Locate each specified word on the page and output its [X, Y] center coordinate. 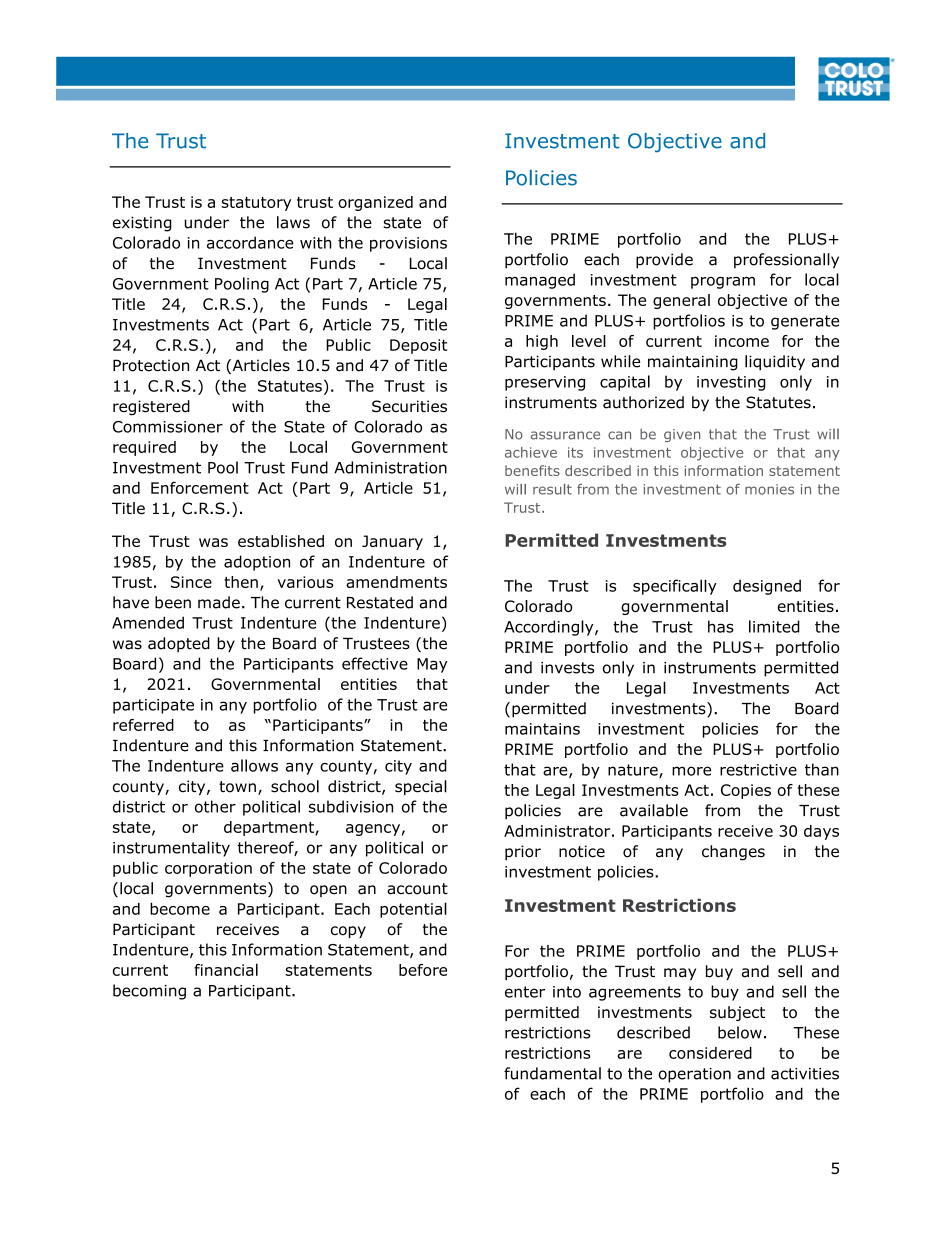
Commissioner [168, 427]
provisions [408, 244]
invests [567, 668]
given [682, 435]
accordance [250, 242]
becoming [149, 992]
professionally [786, 261]
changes [733, 853]
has [721, 626]
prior [523, 852]
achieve [531, 452]
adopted [179, 644]
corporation [208, 869]
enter [525, 992]
